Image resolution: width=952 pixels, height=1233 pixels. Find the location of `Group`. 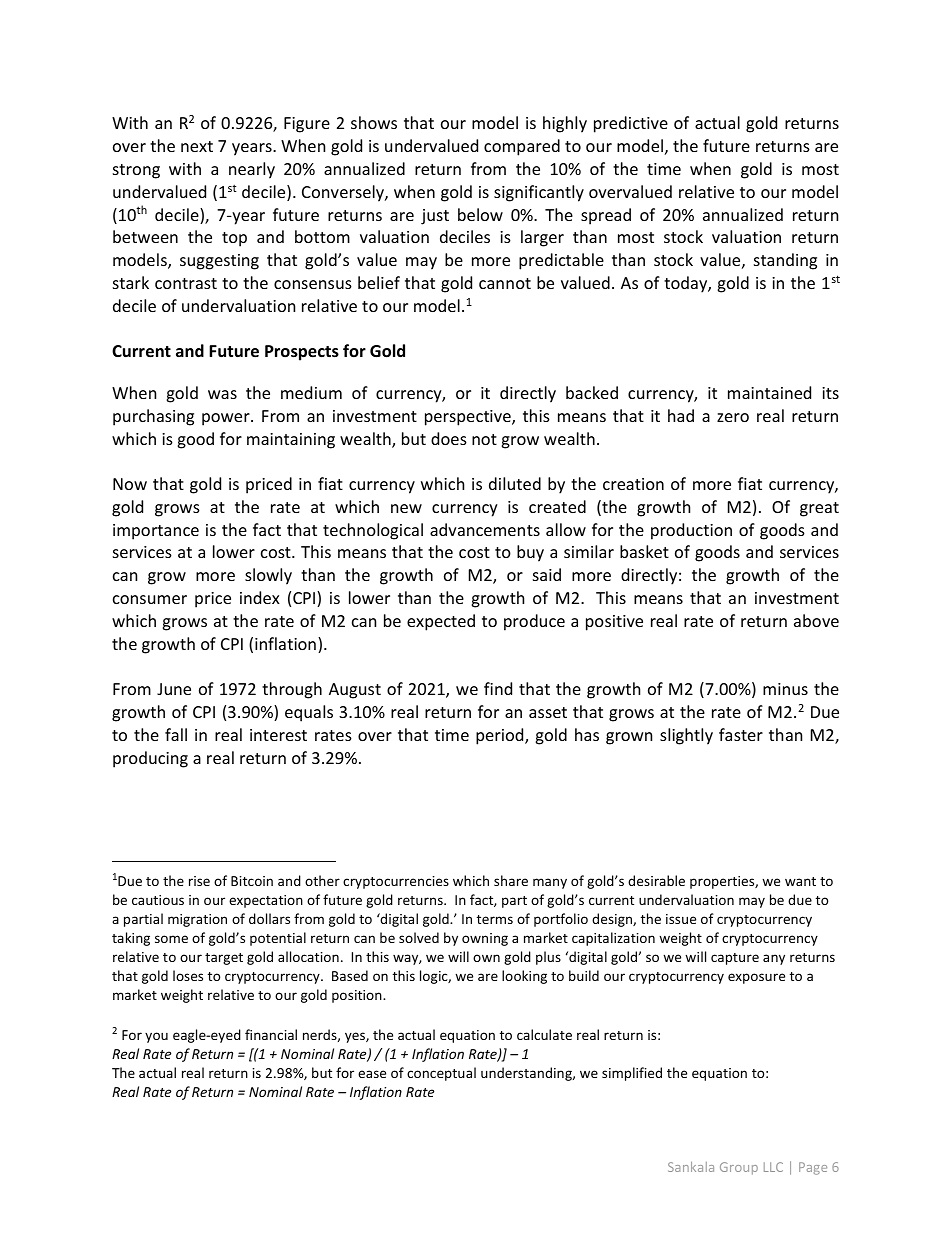

Group is located at coordinates (739, 1168).
